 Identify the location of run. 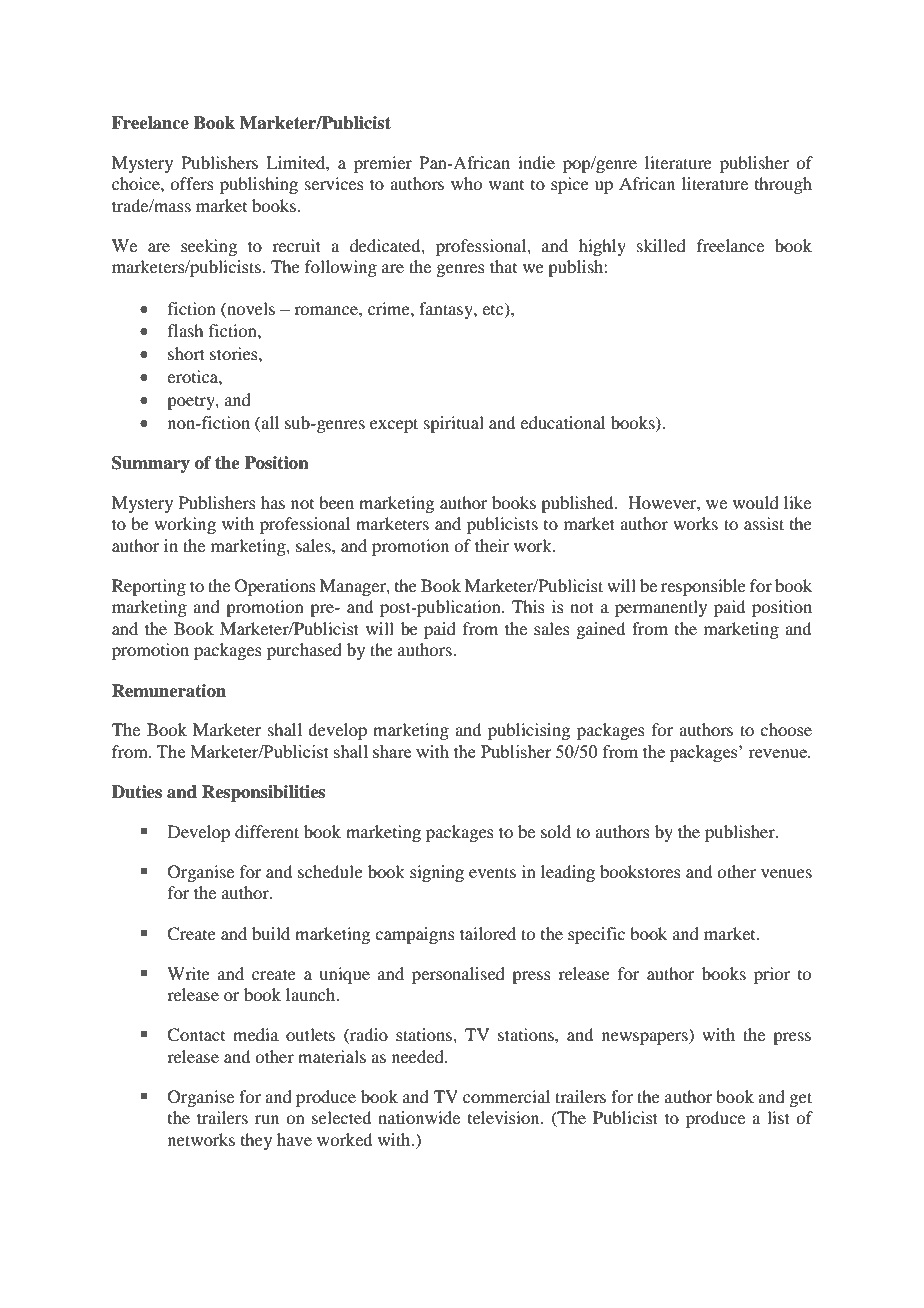
(267, 1119).
